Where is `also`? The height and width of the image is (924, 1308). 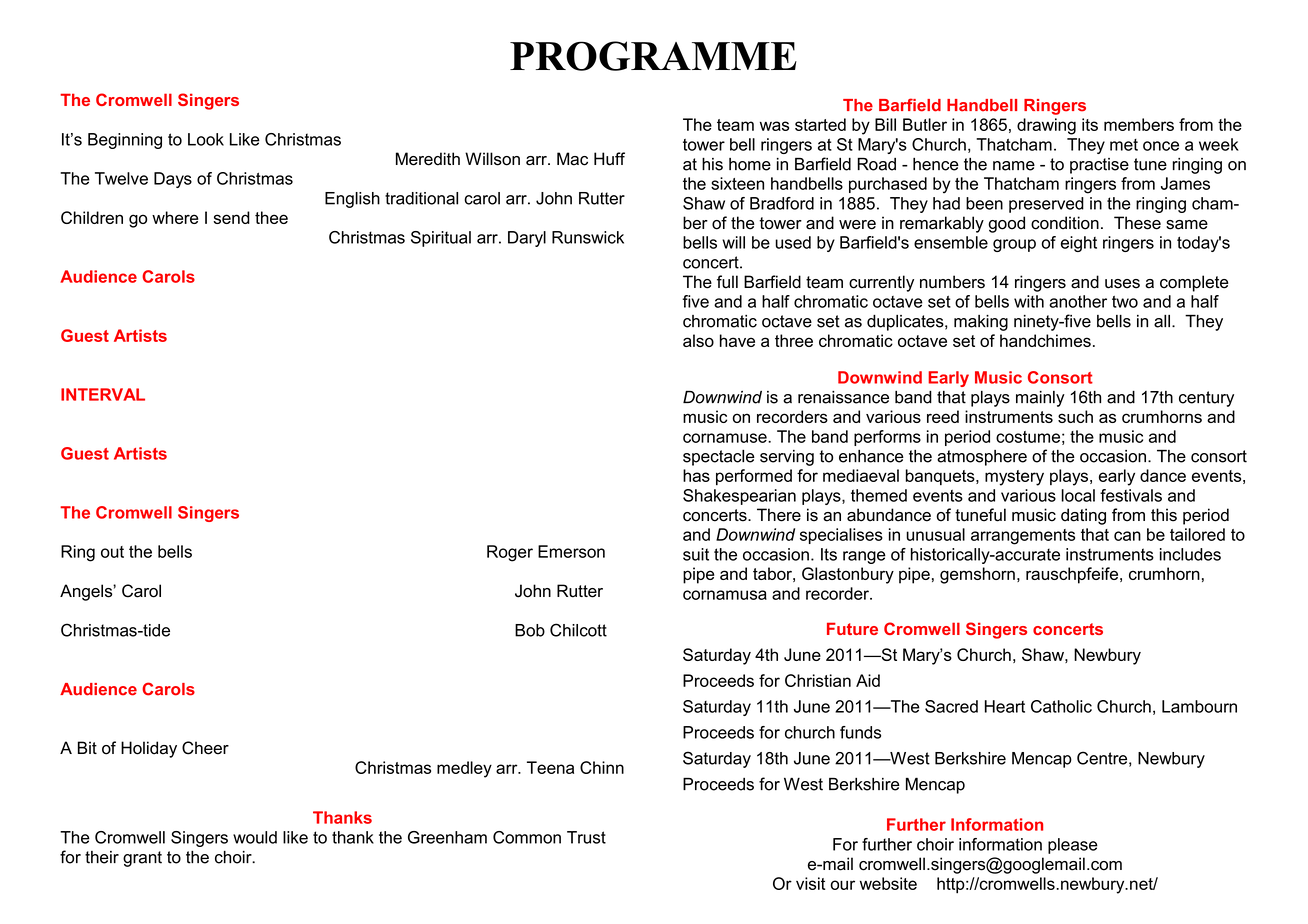 also is located at coordinates (698, 340).
